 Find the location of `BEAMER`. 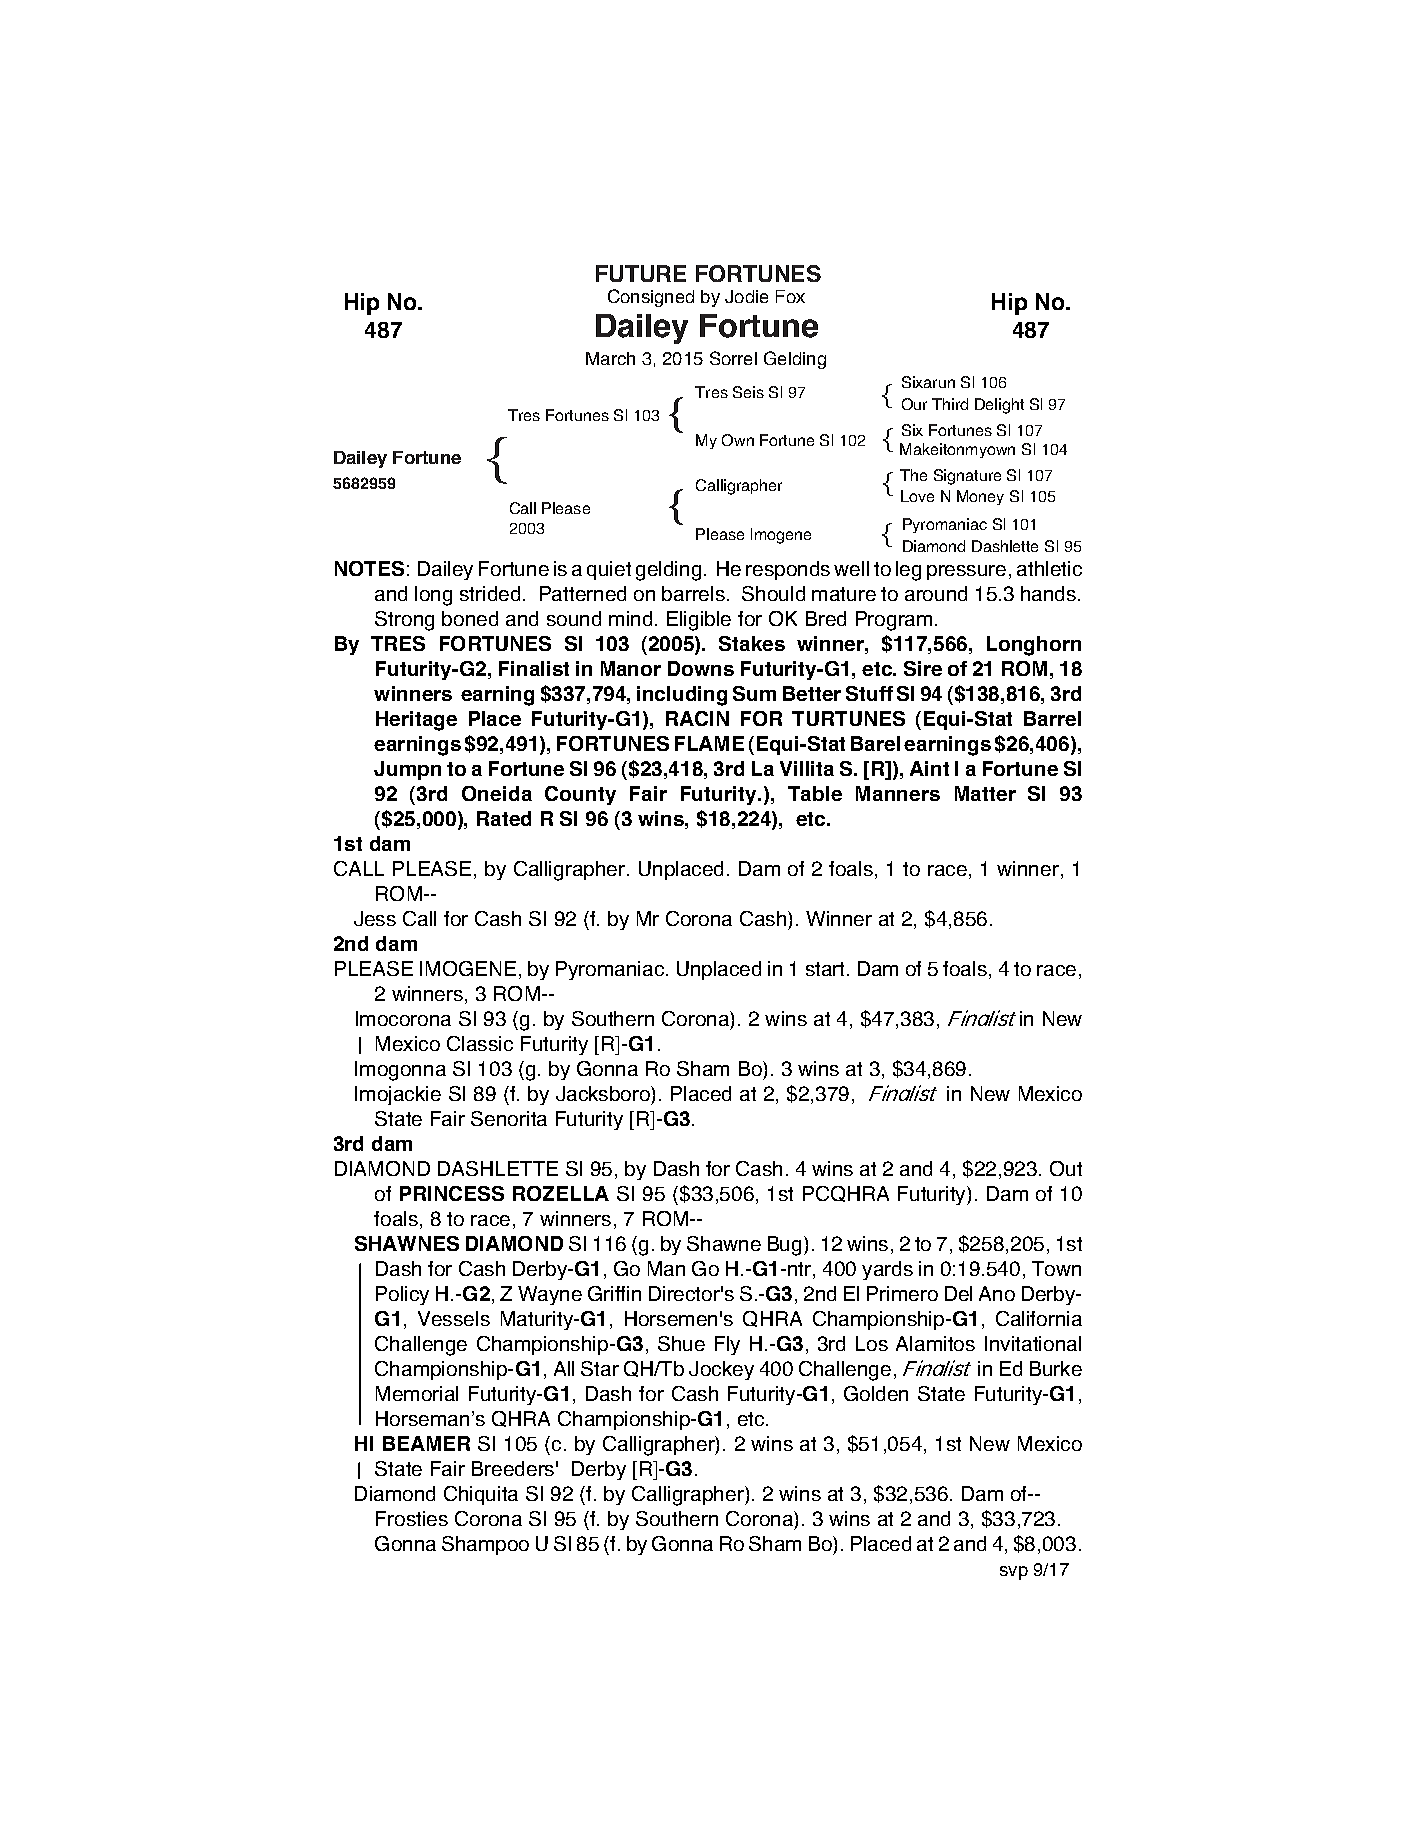

BEAMER is located at coordinates (426, 1443).
